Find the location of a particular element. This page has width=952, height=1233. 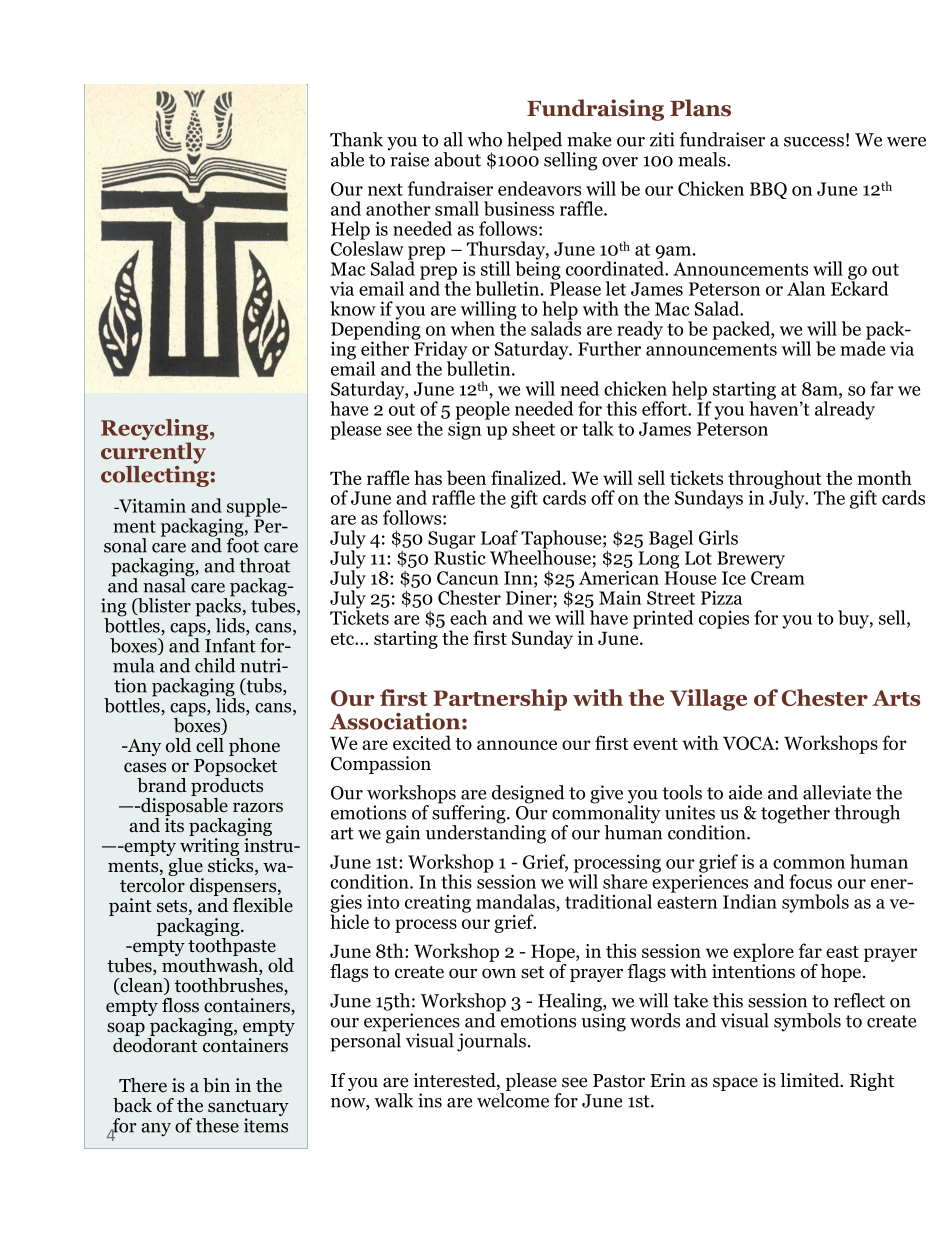

success is located at coordinates (814, 142).
